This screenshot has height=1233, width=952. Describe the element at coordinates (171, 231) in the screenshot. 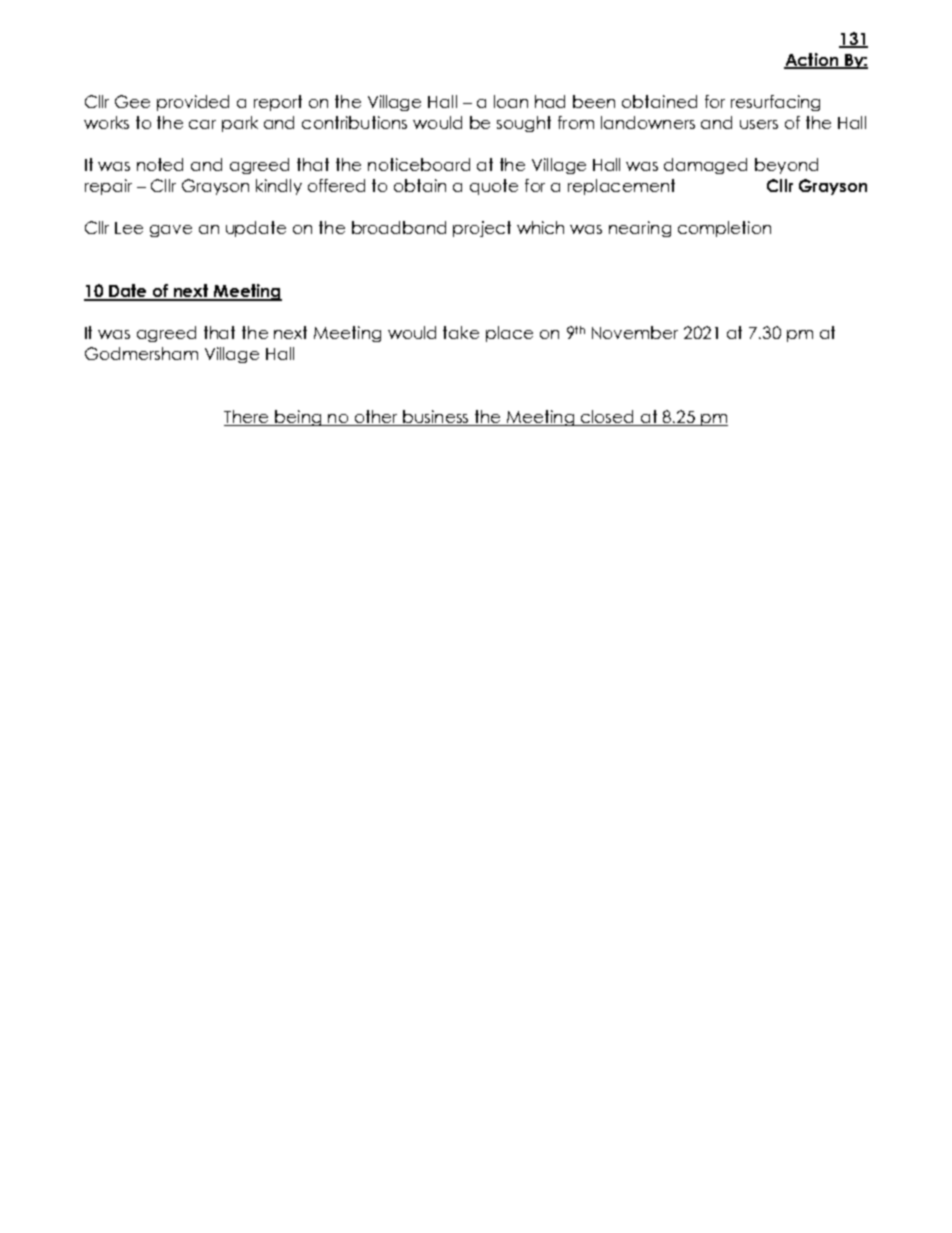

I see `gave` at that location.
